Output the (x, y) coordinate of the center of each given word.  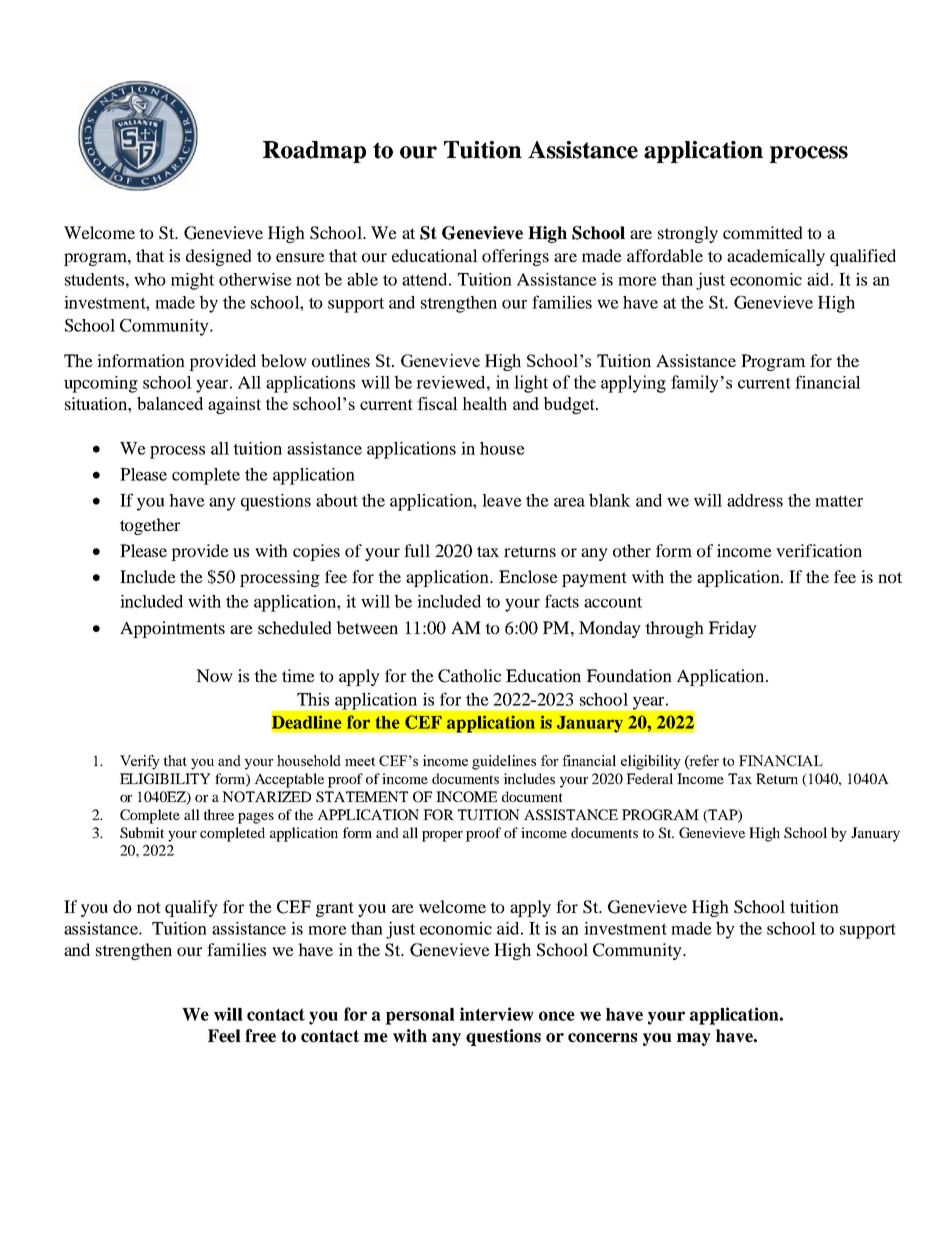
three (219, 814)
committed (763, 232)
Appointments (172, 629)
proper (442, 836)
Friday (732, 629)
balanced (170, 403)
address (755, 500)
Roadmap (314, 152)
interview (497, 1014)
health (484, 403)
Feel (224, 1036)
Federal (649, 778)
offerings (515, 257)
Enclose (528, 576)
